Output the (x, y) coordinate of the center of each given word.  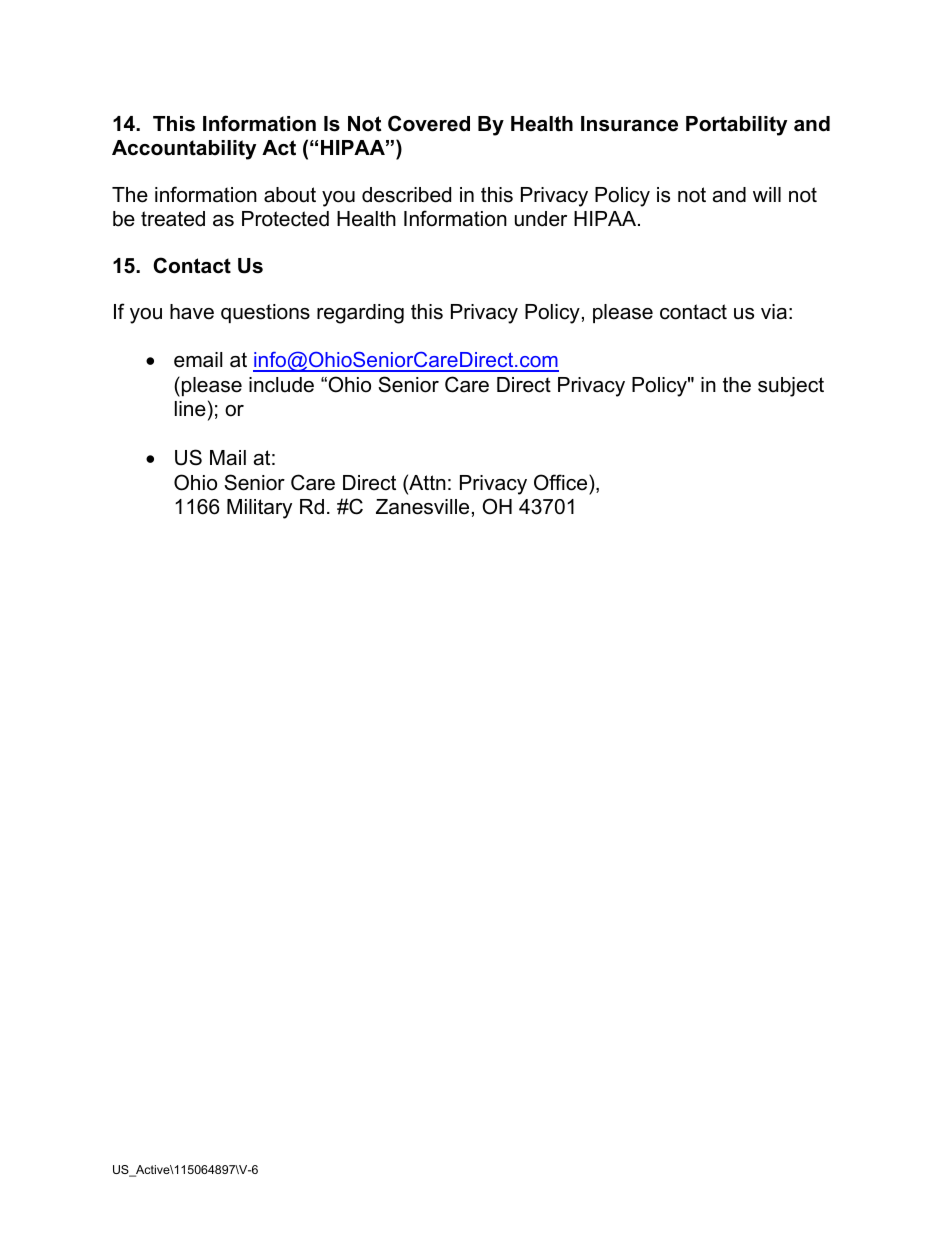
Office (562, 482)
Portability (736, 126)
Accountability (184, 150)
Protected (285, 219)
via (774, 312)
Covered (429, 123)
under (541, 219)
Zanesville (422, 507)
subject (791, 387)
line (190, 409)
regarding (360, 314)
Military (259, 509)
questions (265, 313)
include (281, 385)
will (767, 194)
